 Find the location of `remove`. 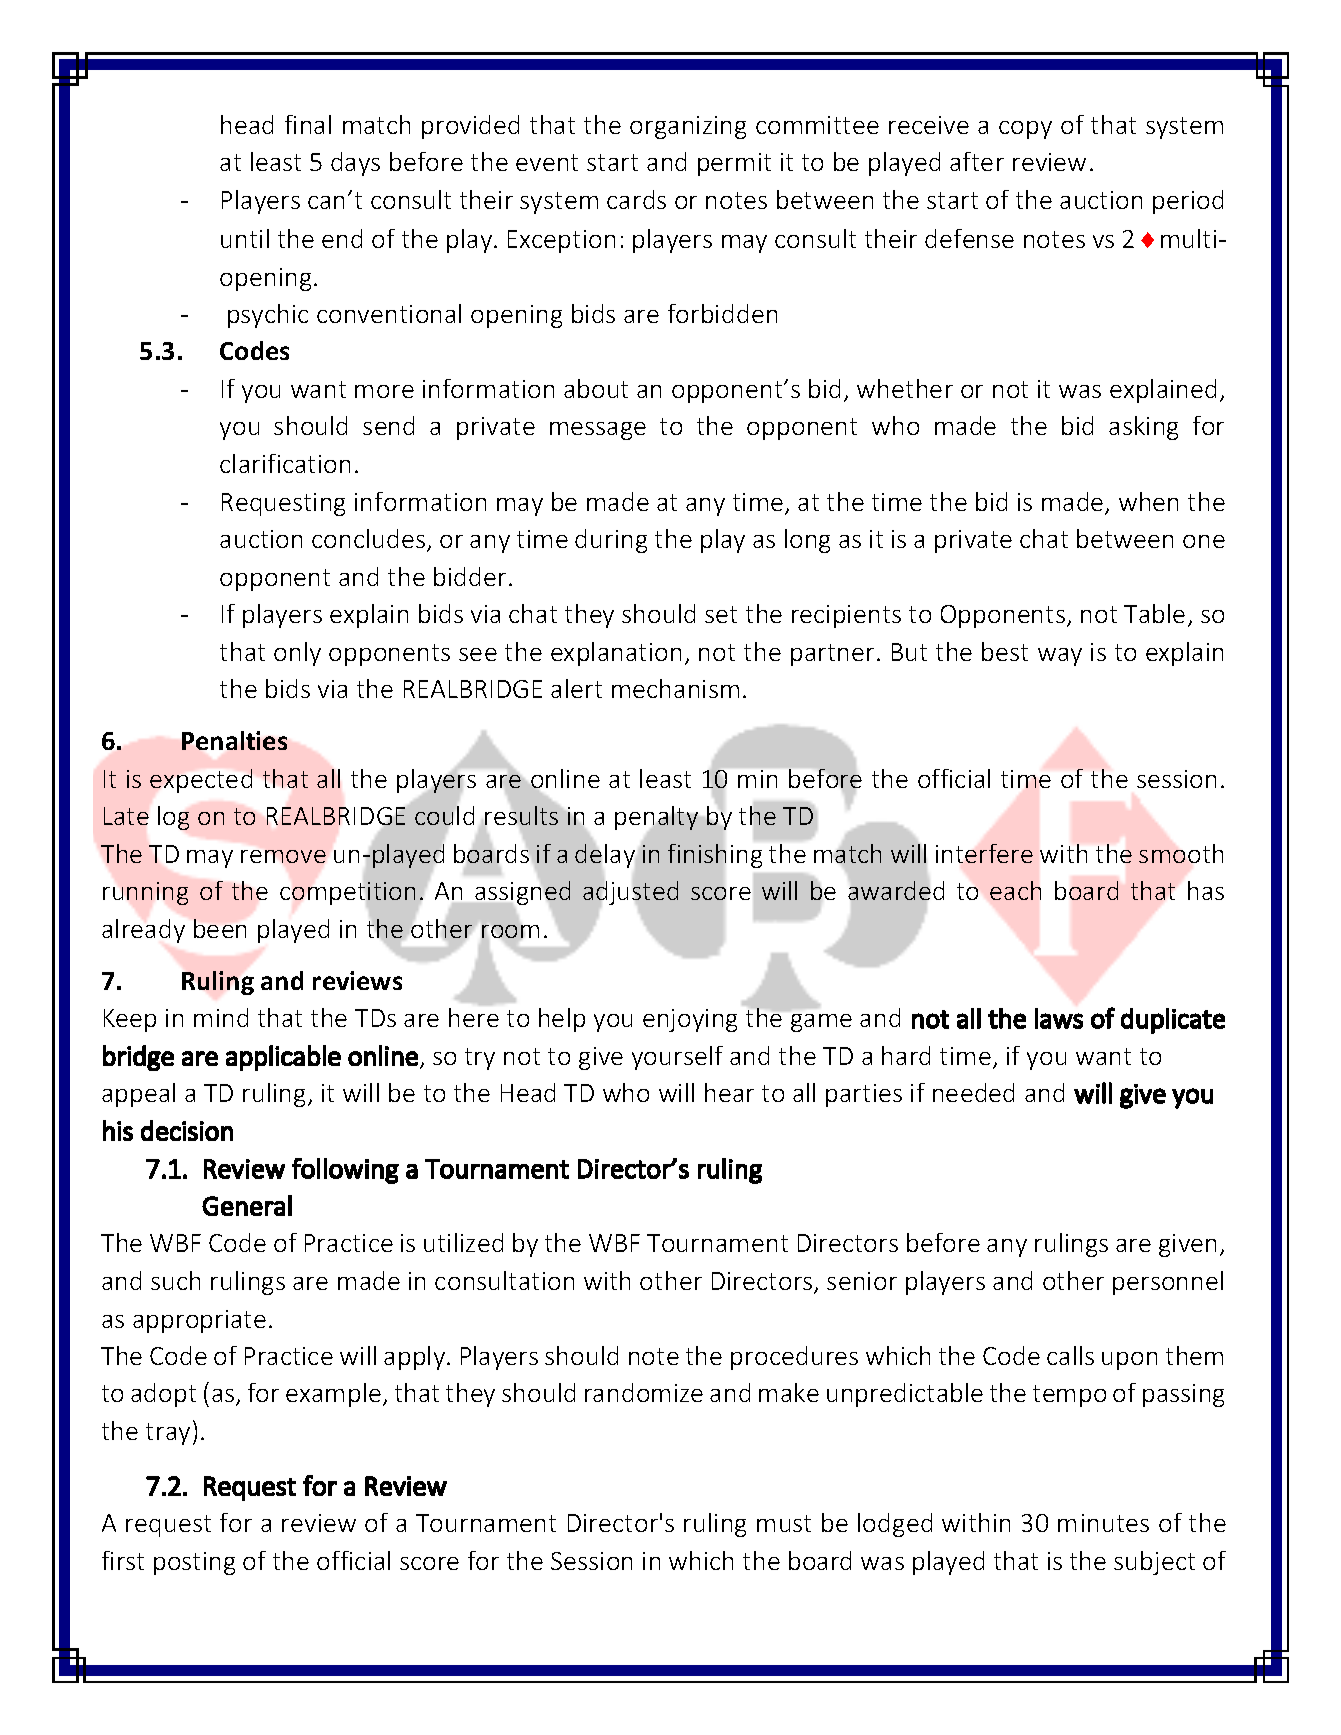

remove is located at coordinates (283, 856).
